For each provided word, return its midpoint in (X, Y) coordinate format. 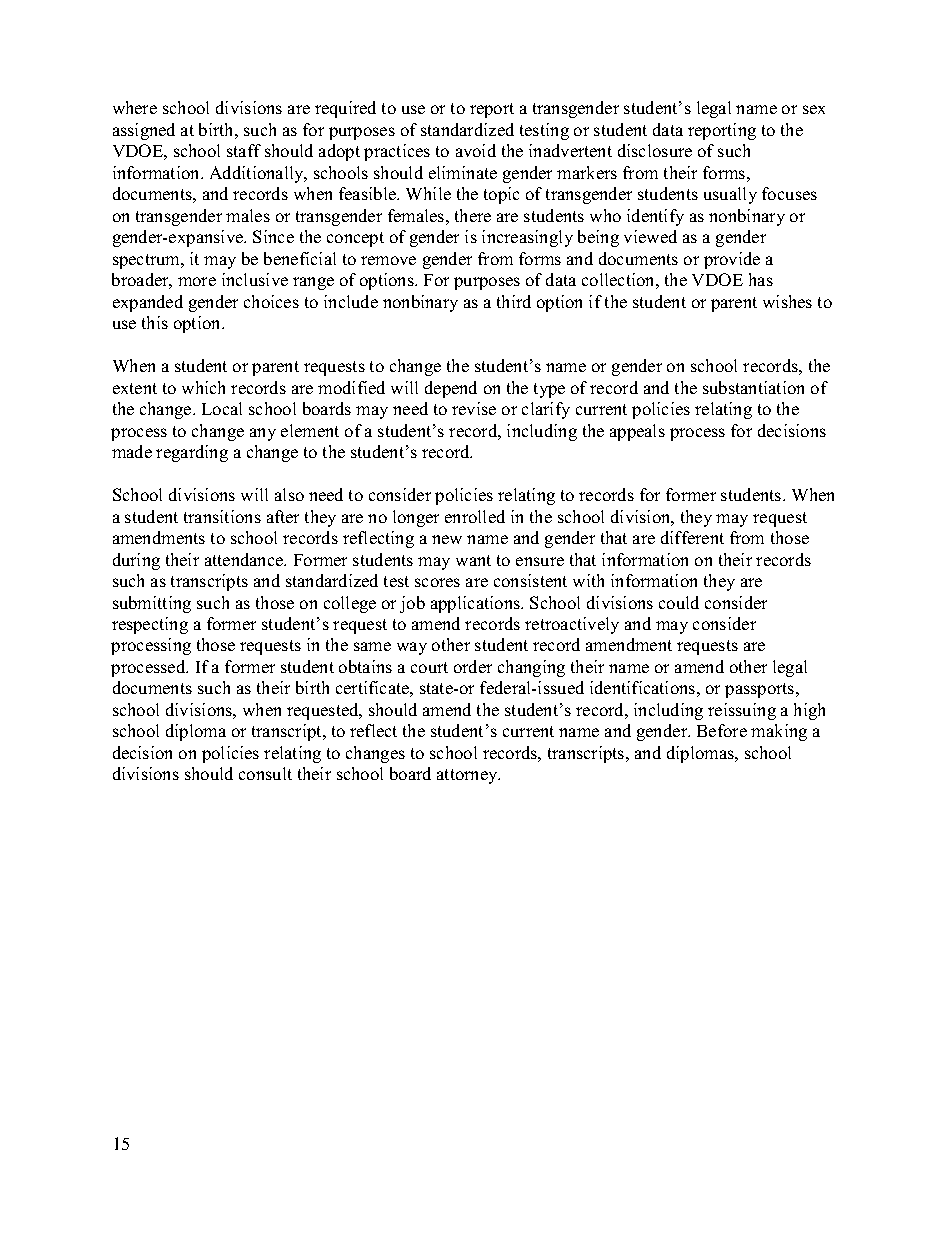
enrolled (475, 516)
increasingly (527, 238)
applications (476, 604)
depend (451, 389)
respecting (150, 625)
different (692, 537)
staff (244, 150)
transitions (222, 516)
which (203, 387)
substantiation (753, 387)
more (197, 281)
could (679, 602)
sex (814, 109)
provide (732, 260)
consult (265, 773)
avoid (476, 150)
